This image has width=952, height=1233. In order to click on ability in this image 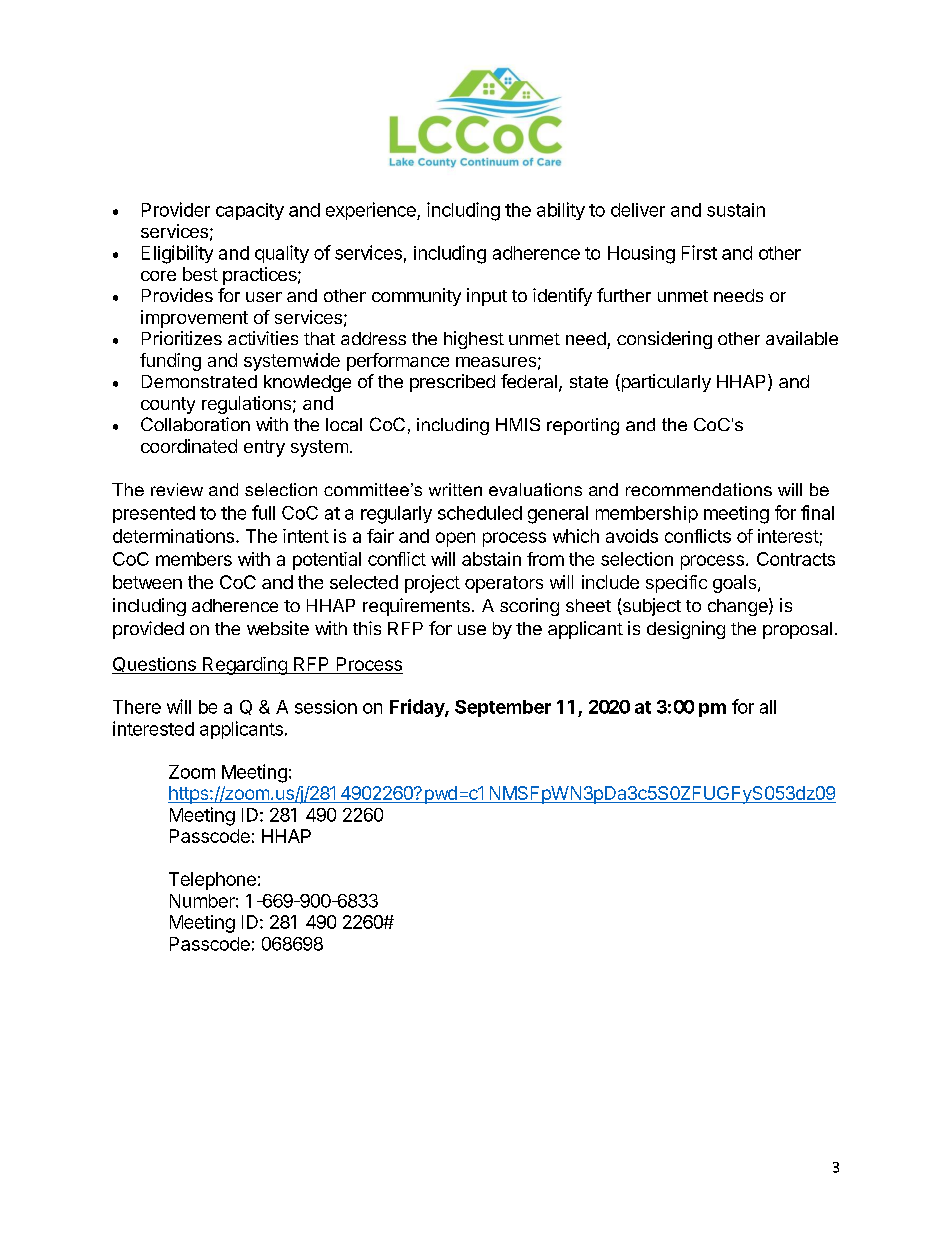, I will do `click(561, 211)`.
